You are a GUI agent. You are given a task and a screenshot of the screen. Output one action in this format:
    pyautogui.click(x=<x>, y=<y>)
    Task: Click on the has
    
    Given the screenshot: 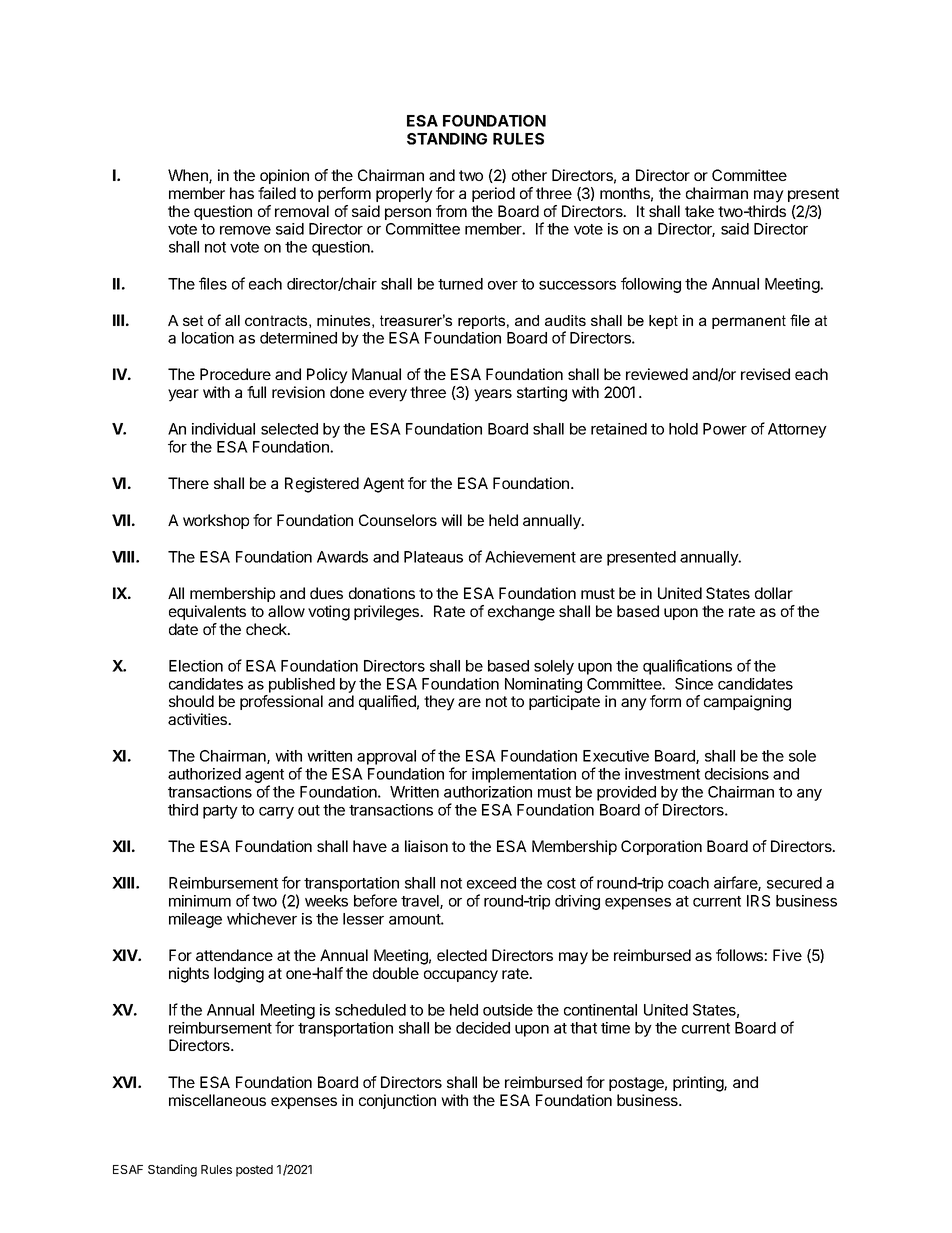 What is the action you would take?
    pyautogui.click(x=242, y=193)
